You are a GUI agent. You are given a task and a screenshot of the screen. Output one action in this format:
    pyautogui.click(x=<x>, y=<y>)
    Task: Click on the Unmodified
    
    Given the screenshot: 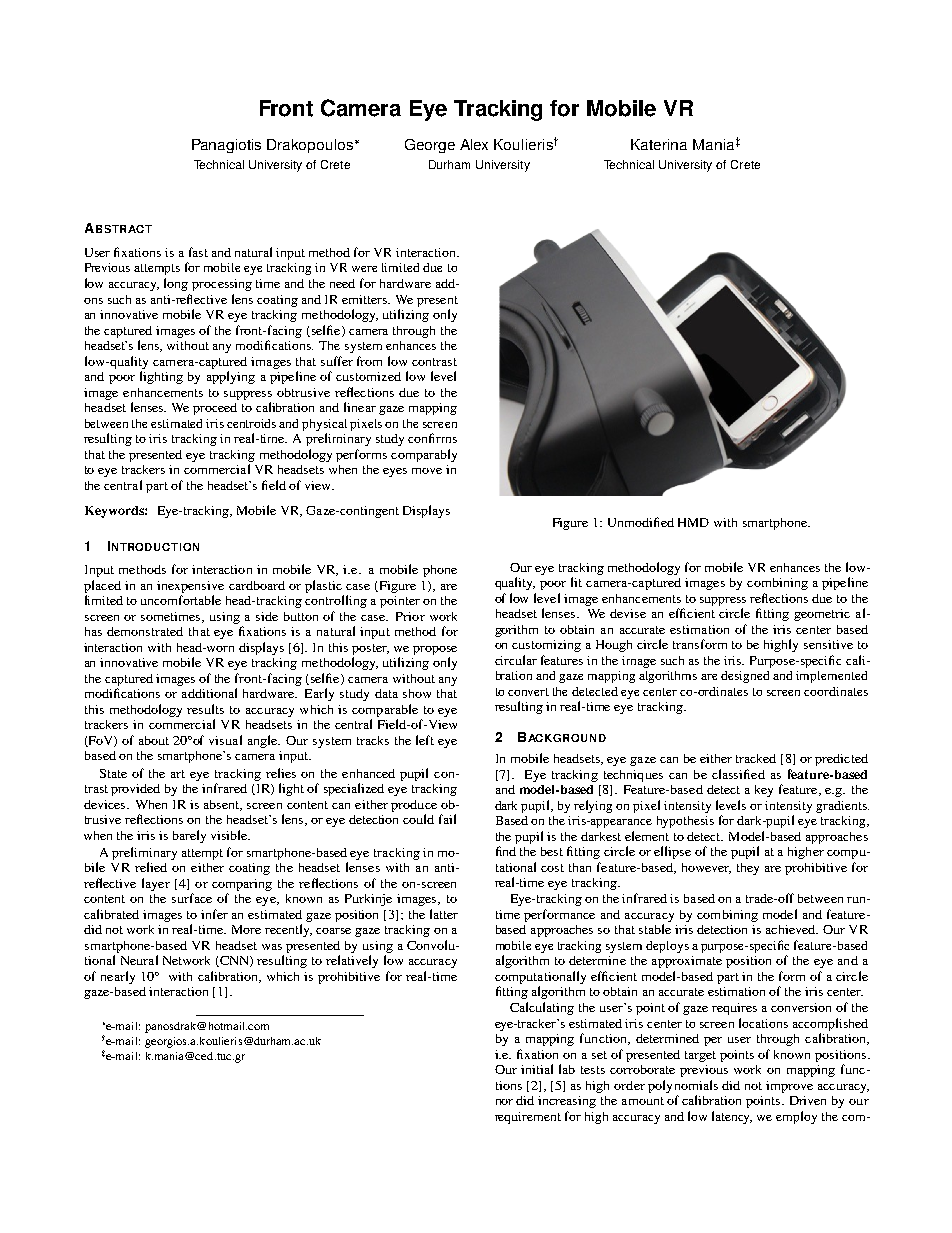 What is the action you would take?
    pyautogui.click(x=641, y=522)
